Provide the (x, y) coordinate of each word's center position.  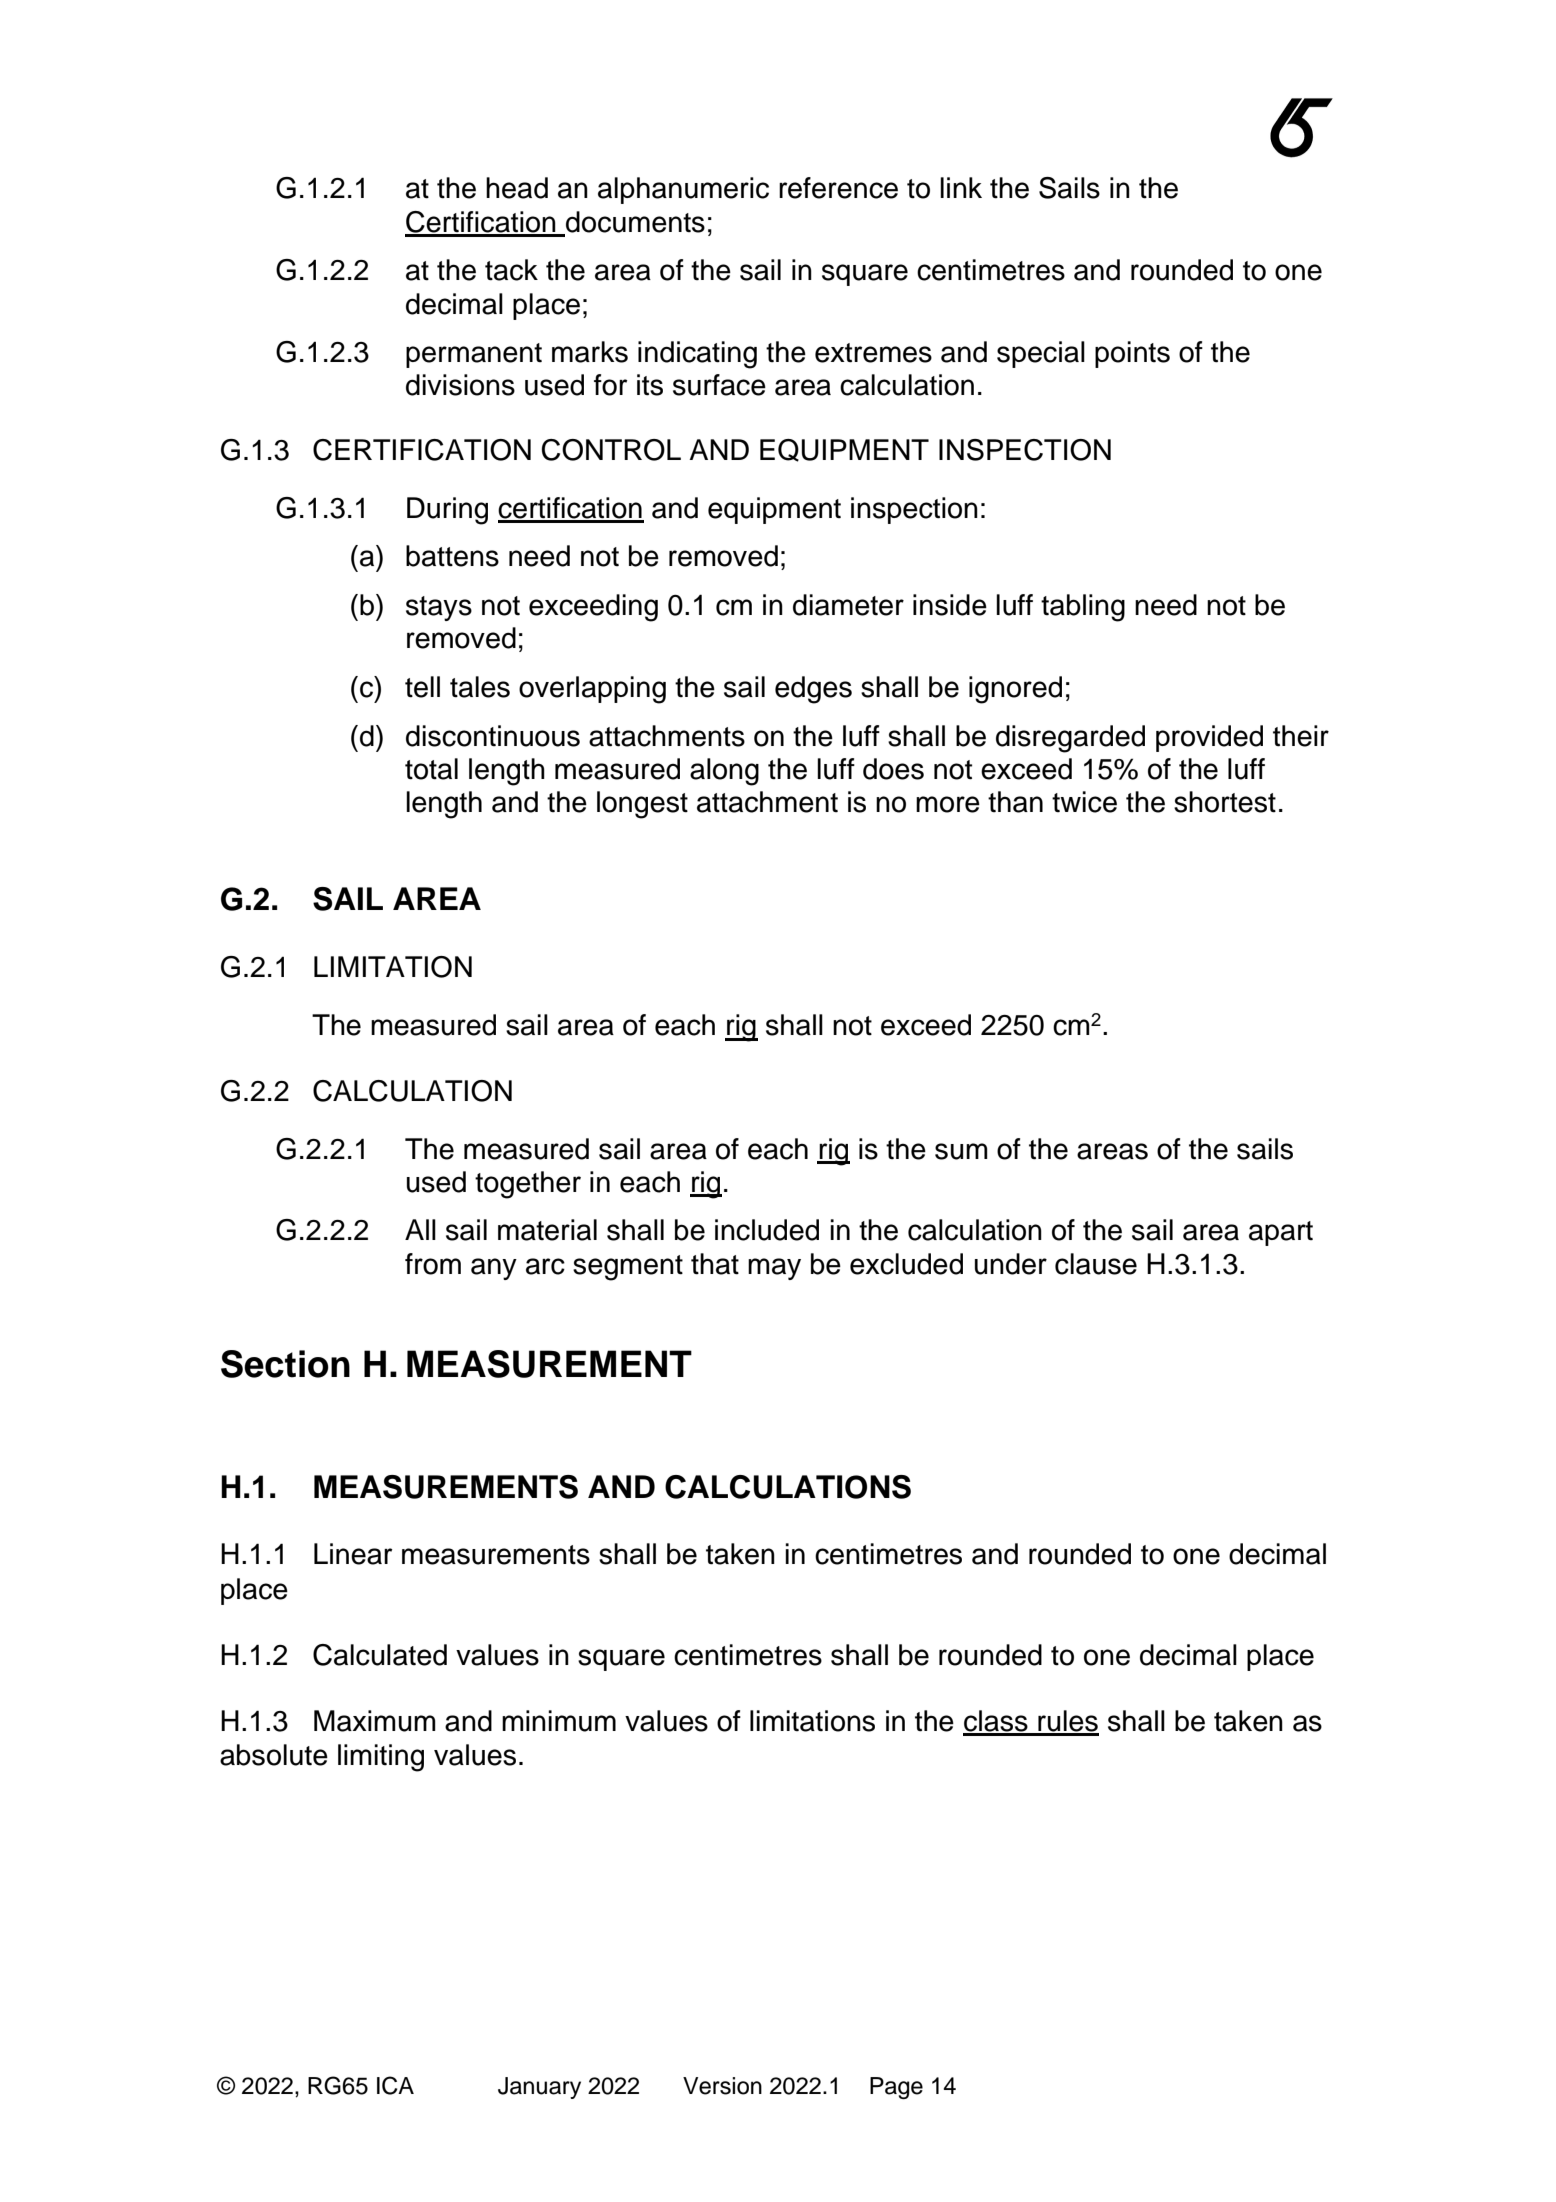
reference (838, 188)
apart (1281, 1233)
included (767, 1230)
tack (511, 270)
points (1132, 354)
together (528, 1185)
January (539, 2088)
